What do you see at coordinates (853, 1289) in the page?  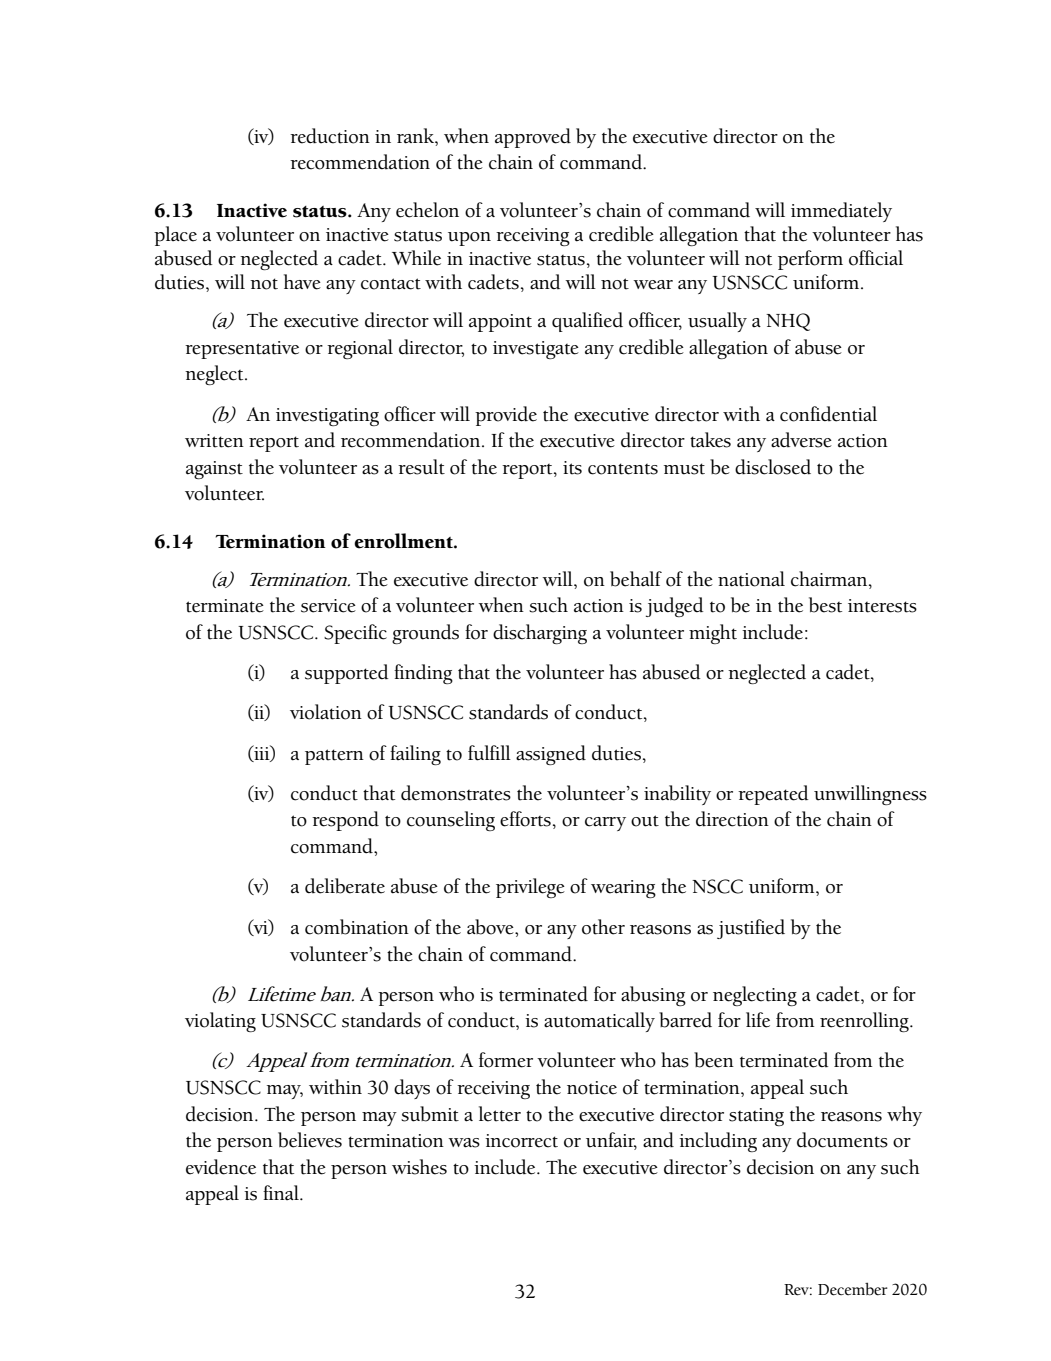 I see `December` at bounding box center [853, 1289].
